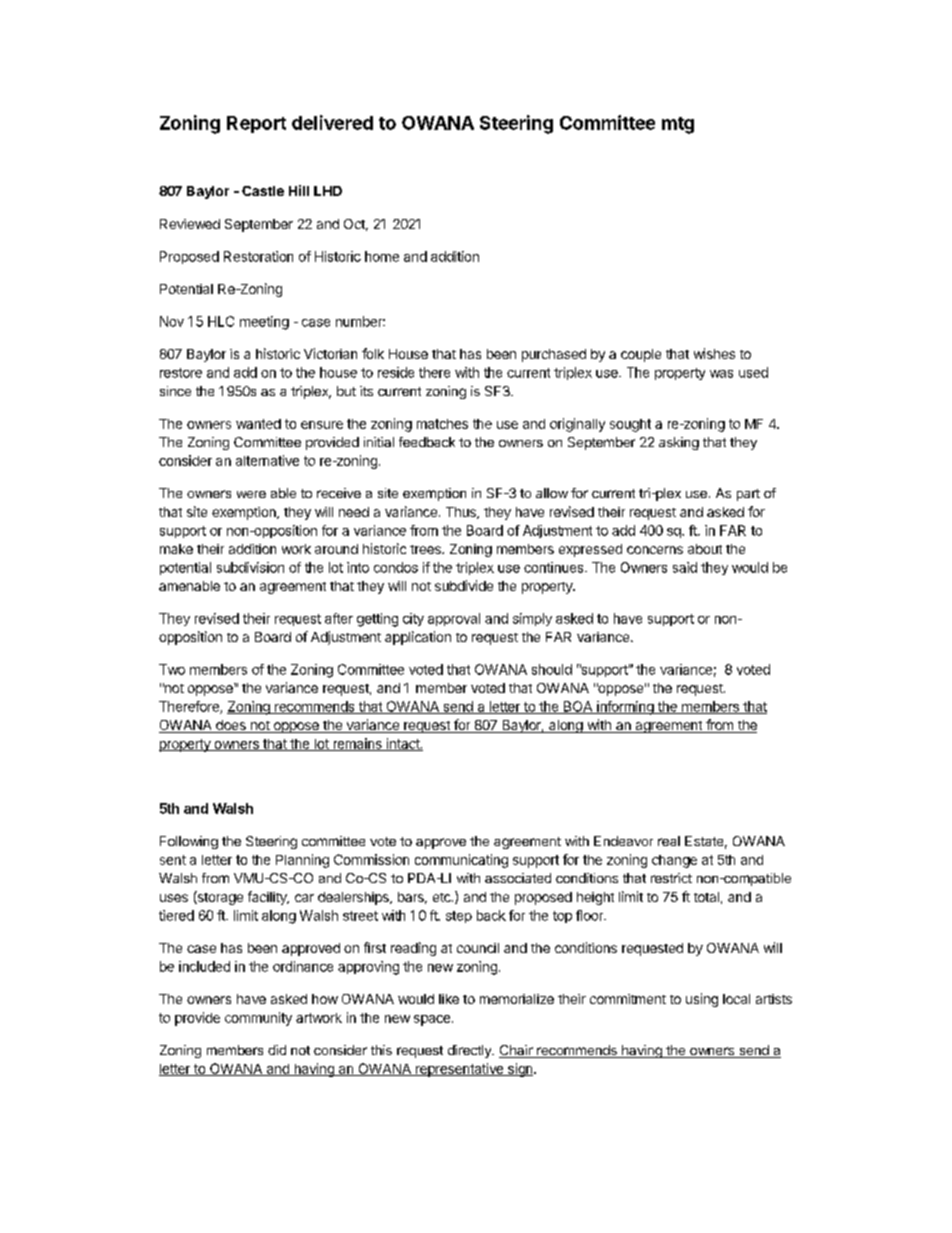  I want to click on mtg, so click(678, 125).
